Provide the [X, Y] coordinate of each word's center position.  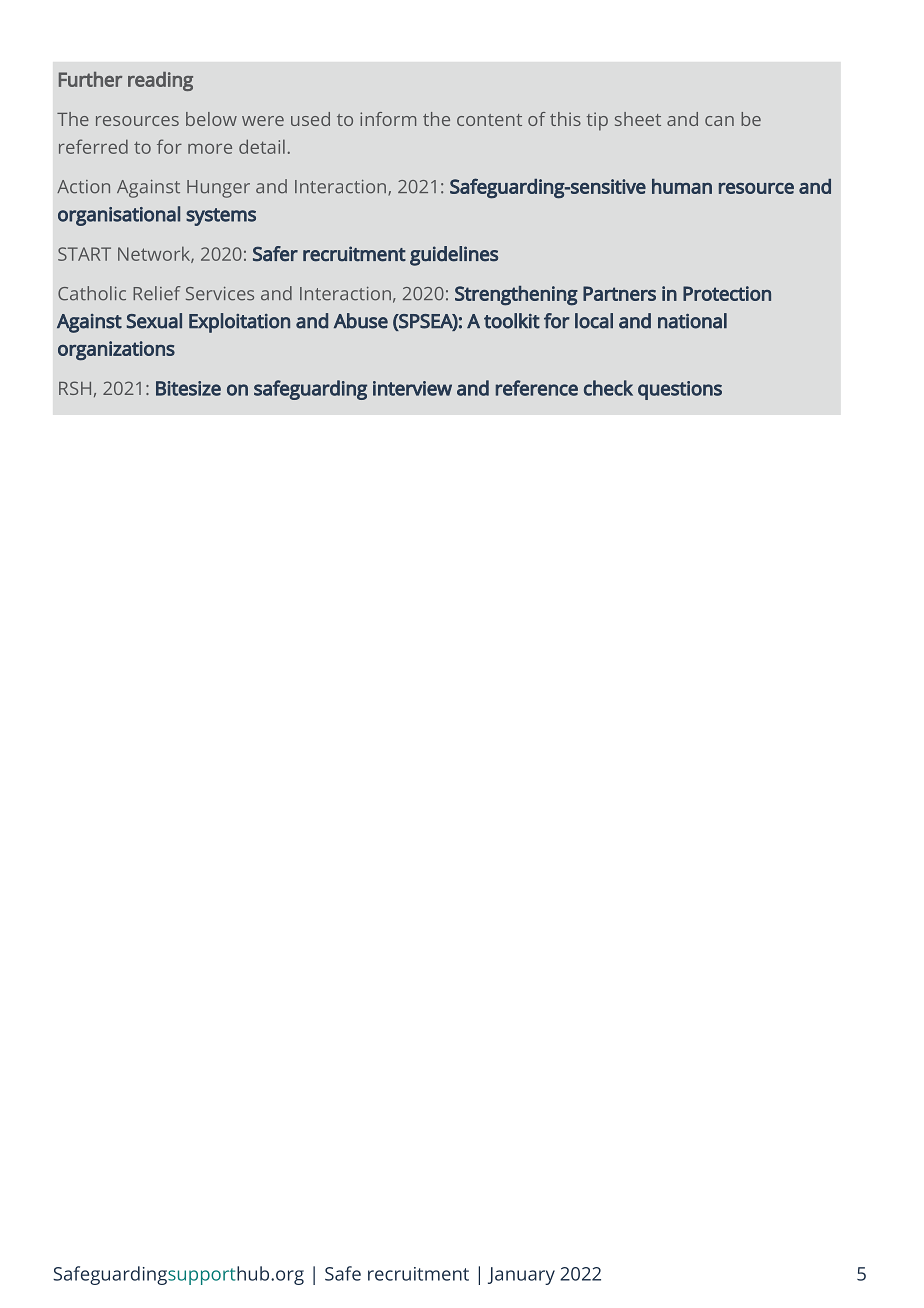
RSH [75, 388]
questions [680, 390]
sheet [638, 119]
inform [388, 119]
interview [412, 388]
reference [537, 388]
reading [160, 81]
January [521, 1276]
